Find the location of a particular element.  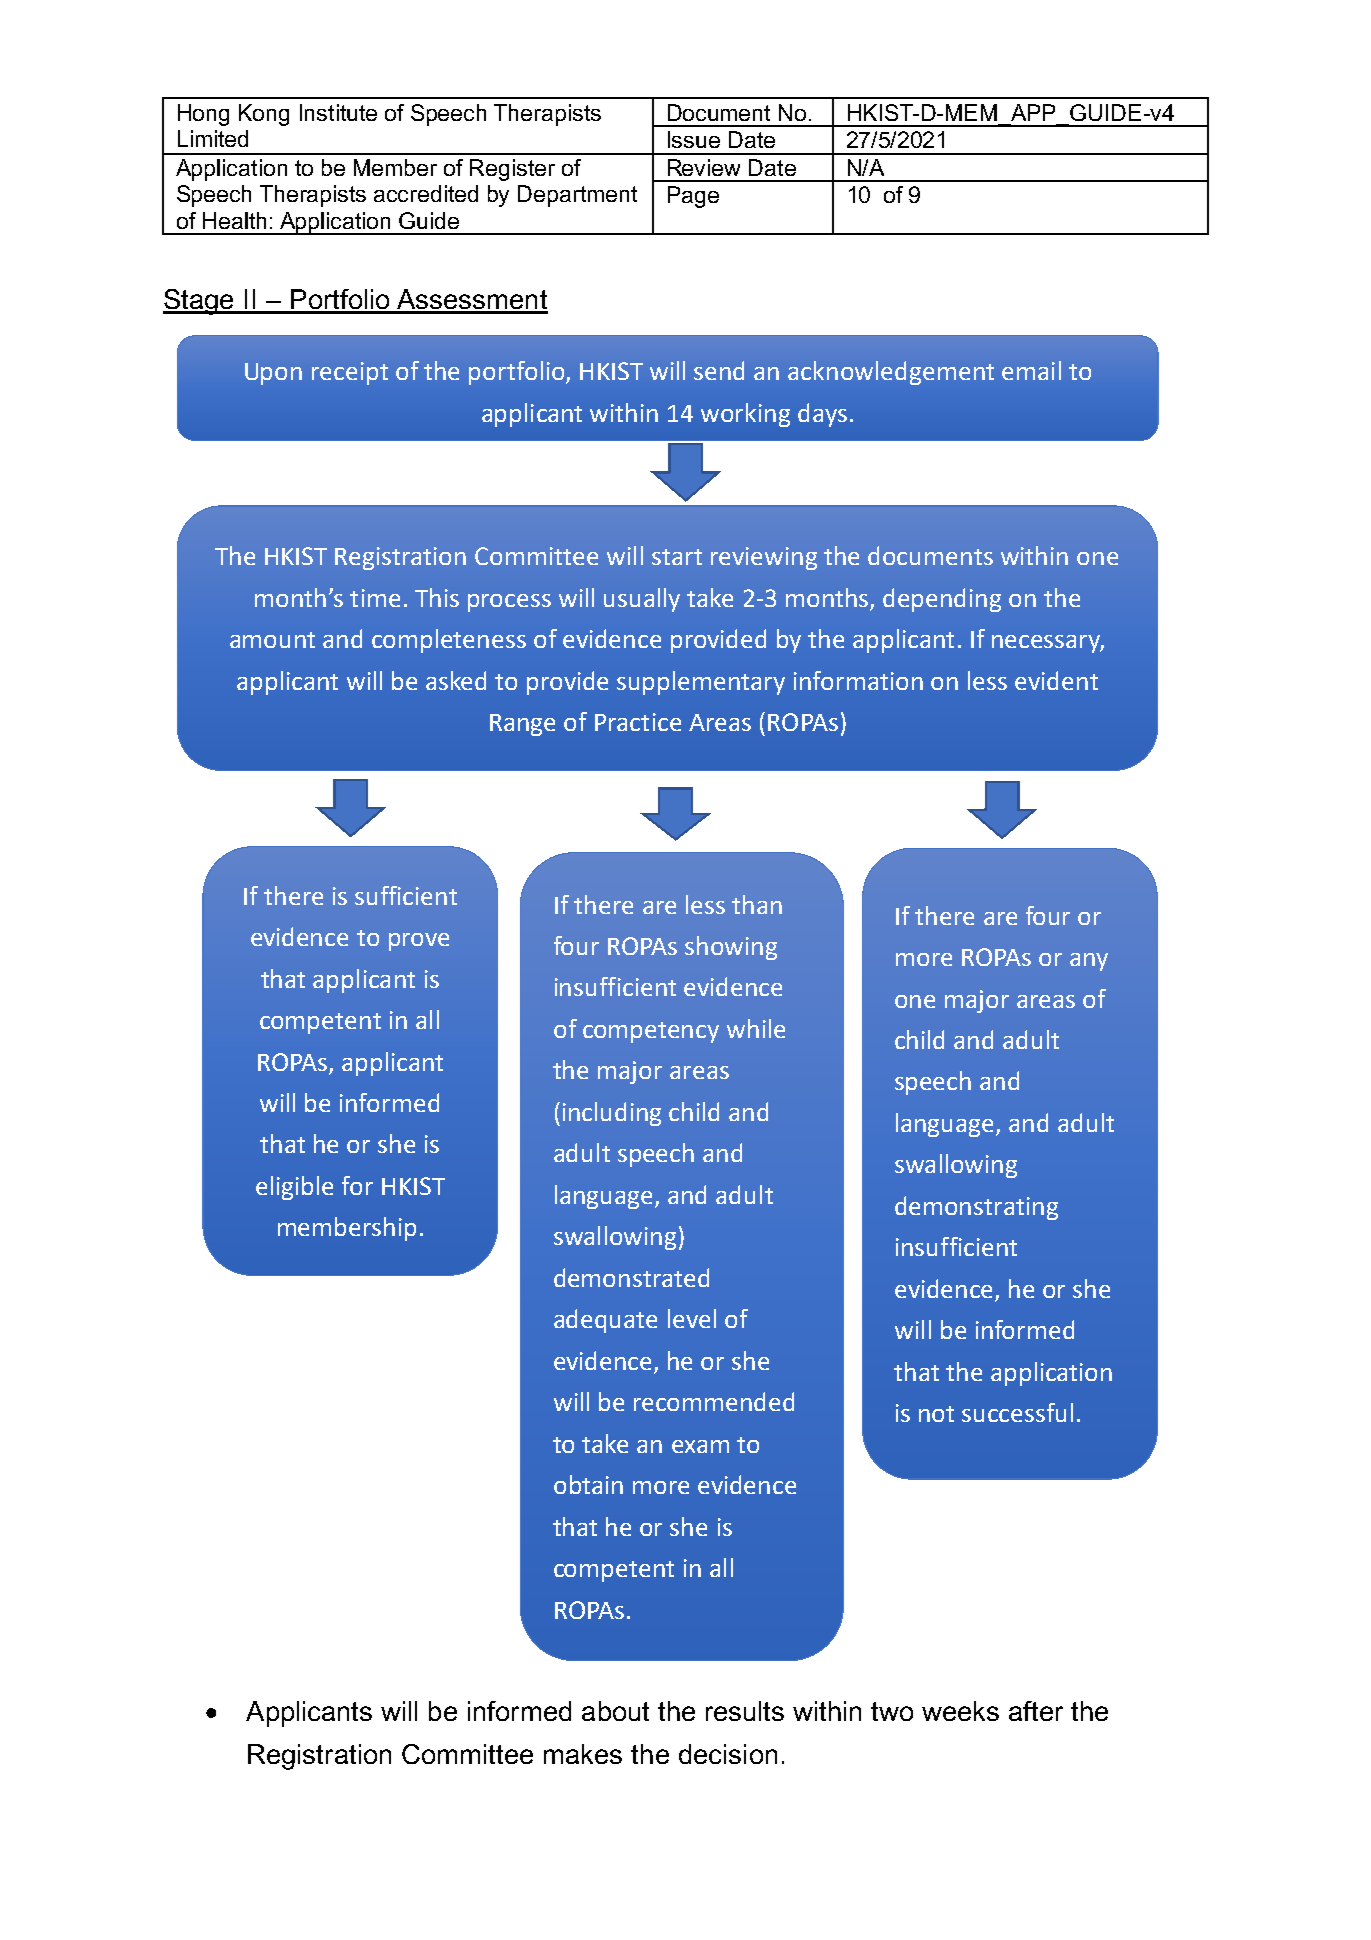

Upon is located at coordinates (273, 374).
